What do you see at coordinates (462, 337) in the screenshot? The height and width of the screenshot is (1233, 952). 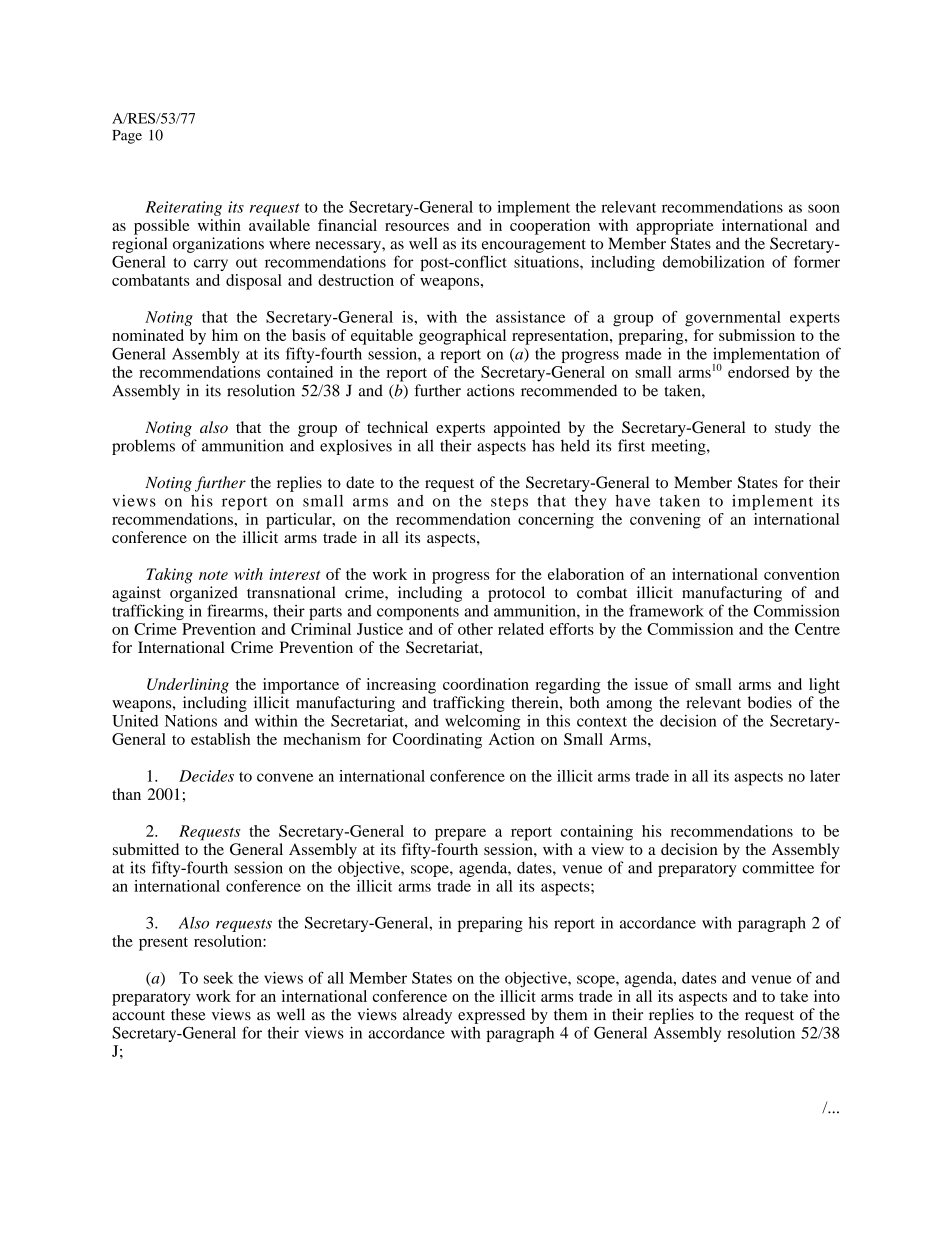 I see `geographical` at bounding box center [462, 337].
